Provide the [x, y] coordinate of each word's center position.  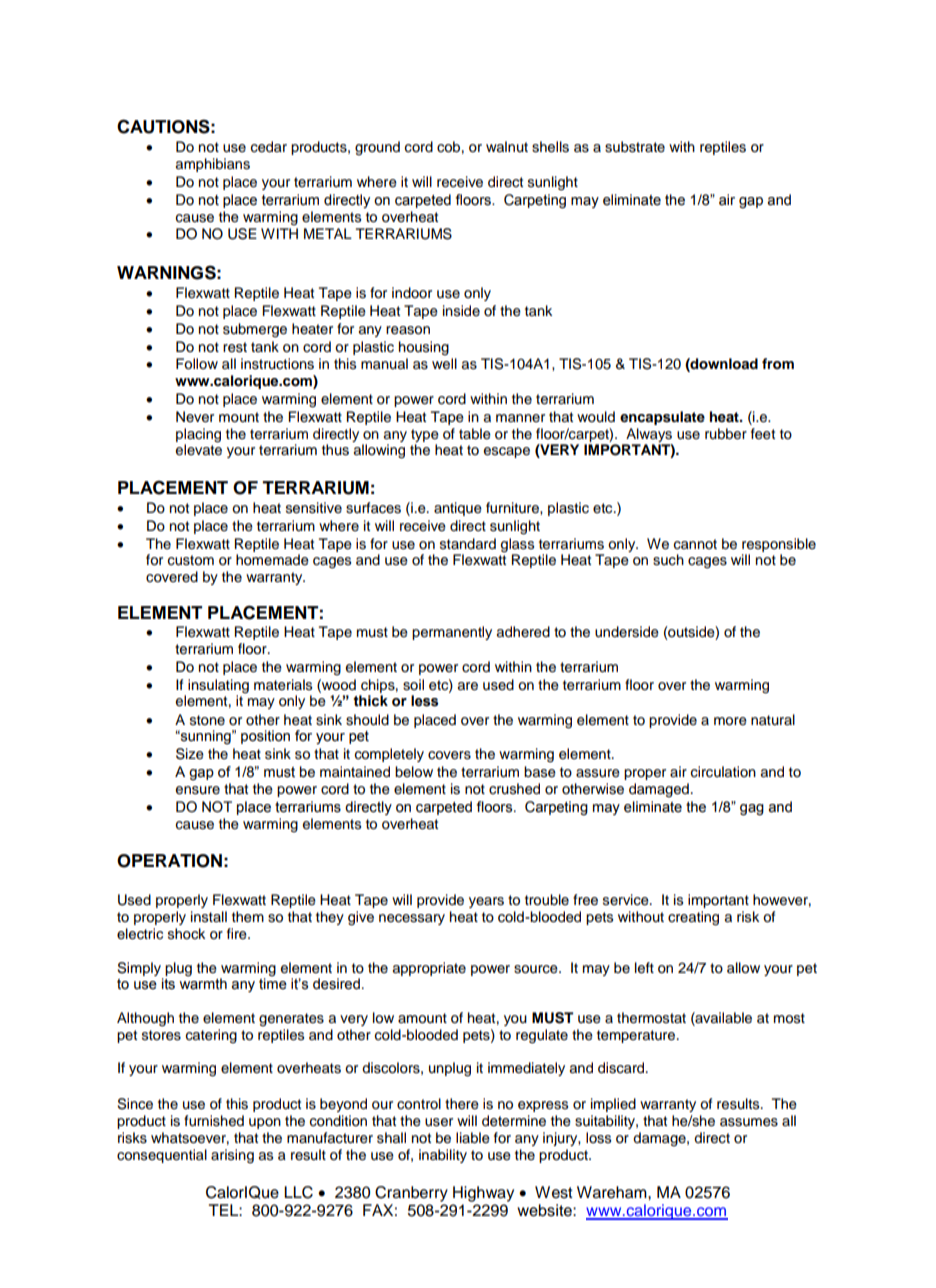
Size [190, 754]
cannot [695, 544]
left [644, 968]
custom [191, 560]
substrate [635, 147]
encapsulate [662, 418]
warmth [203, 983]
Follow [197, 364]
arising [232, 1156]
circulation [723, 772]
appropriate [429, 969]
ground [377, 148]
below [414, 772]
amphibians [213, 165]
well [444, 364]
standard [468, 544]
